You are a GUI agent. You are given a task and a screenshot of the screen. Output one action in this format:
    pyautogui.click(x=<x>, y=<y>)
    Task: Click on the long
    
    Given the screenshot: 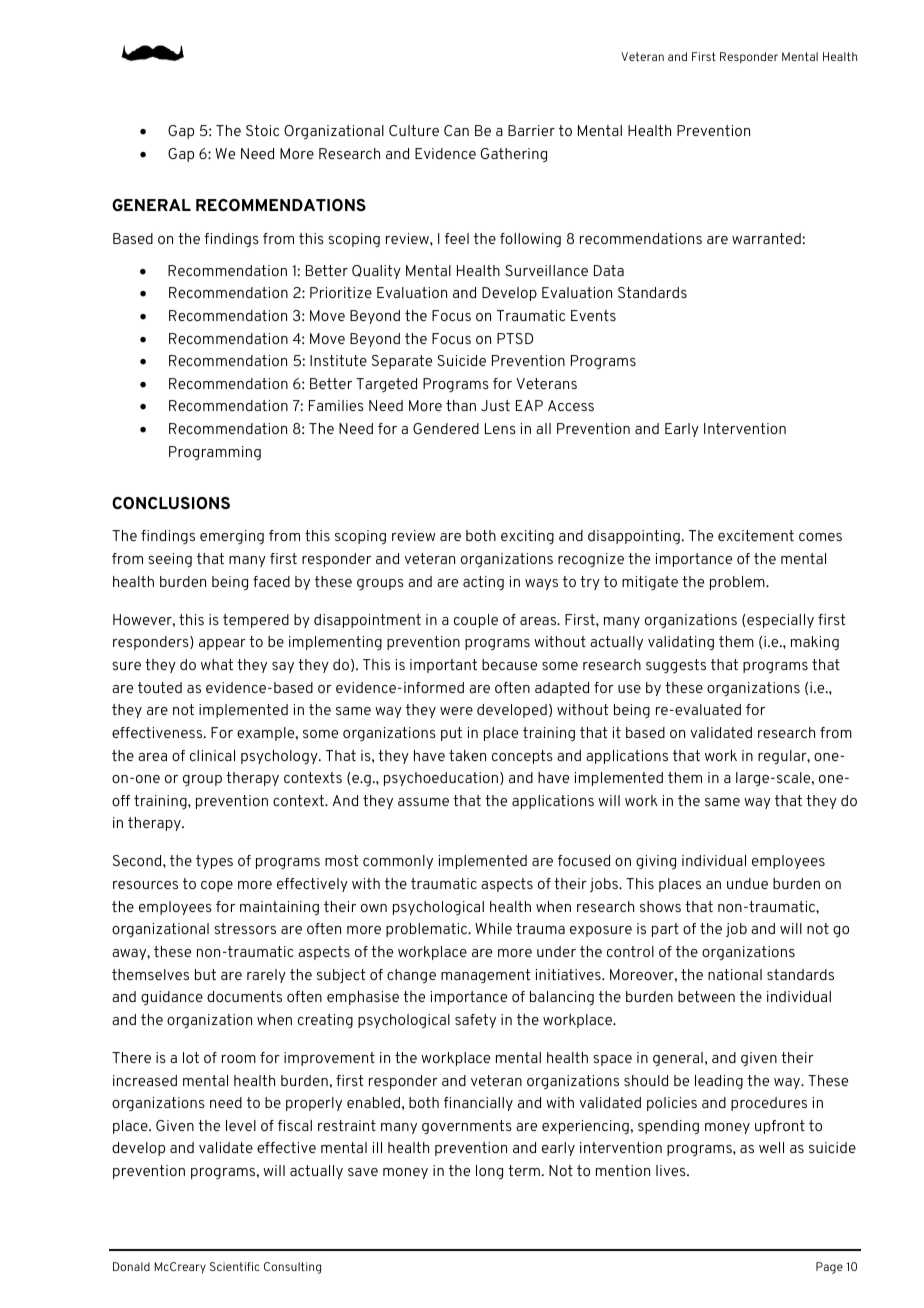 What is the action you would take?
    pyautogui.click(x=489, y=1172)
